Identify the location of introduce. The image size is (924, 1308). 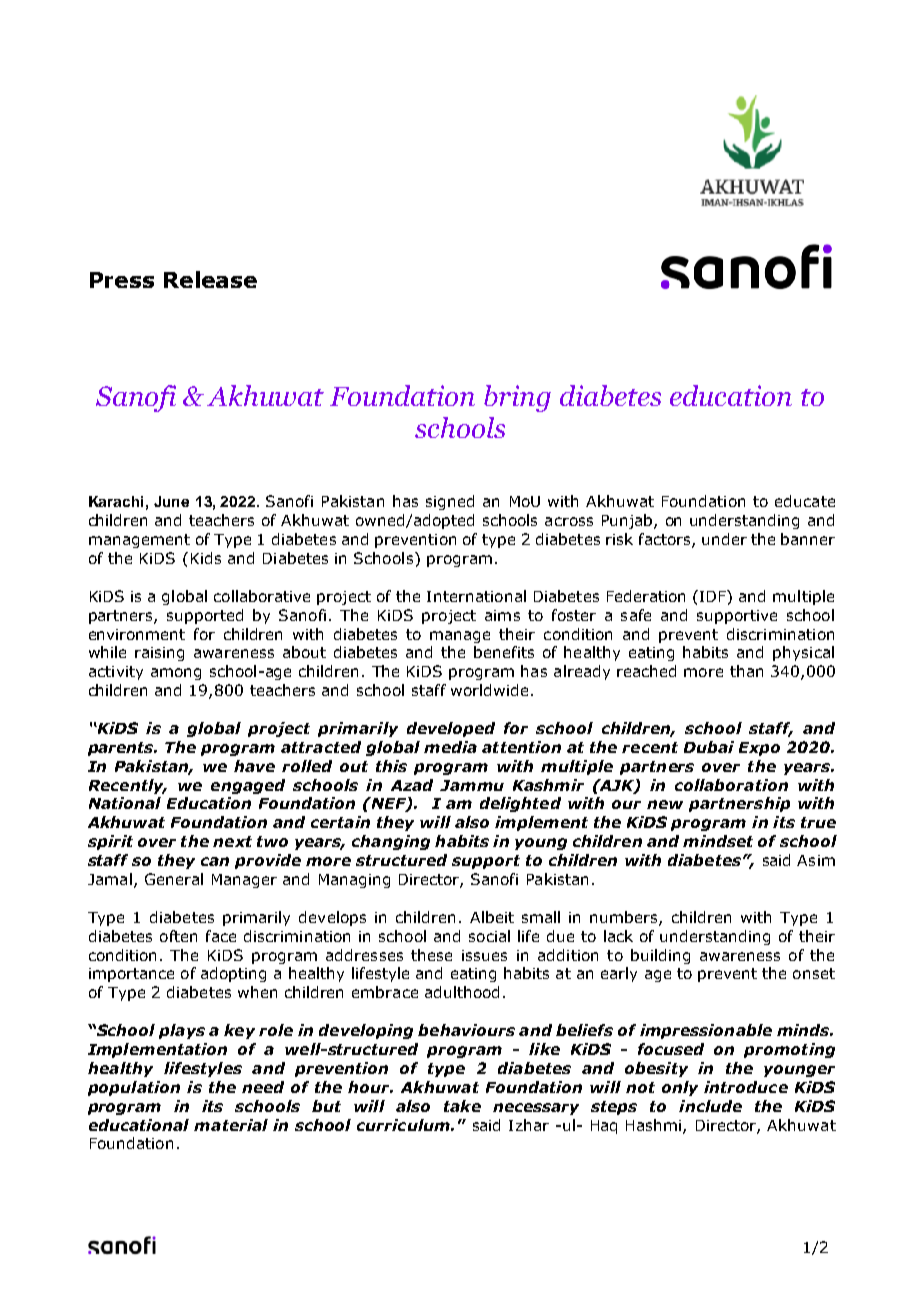
(746, 1087).
